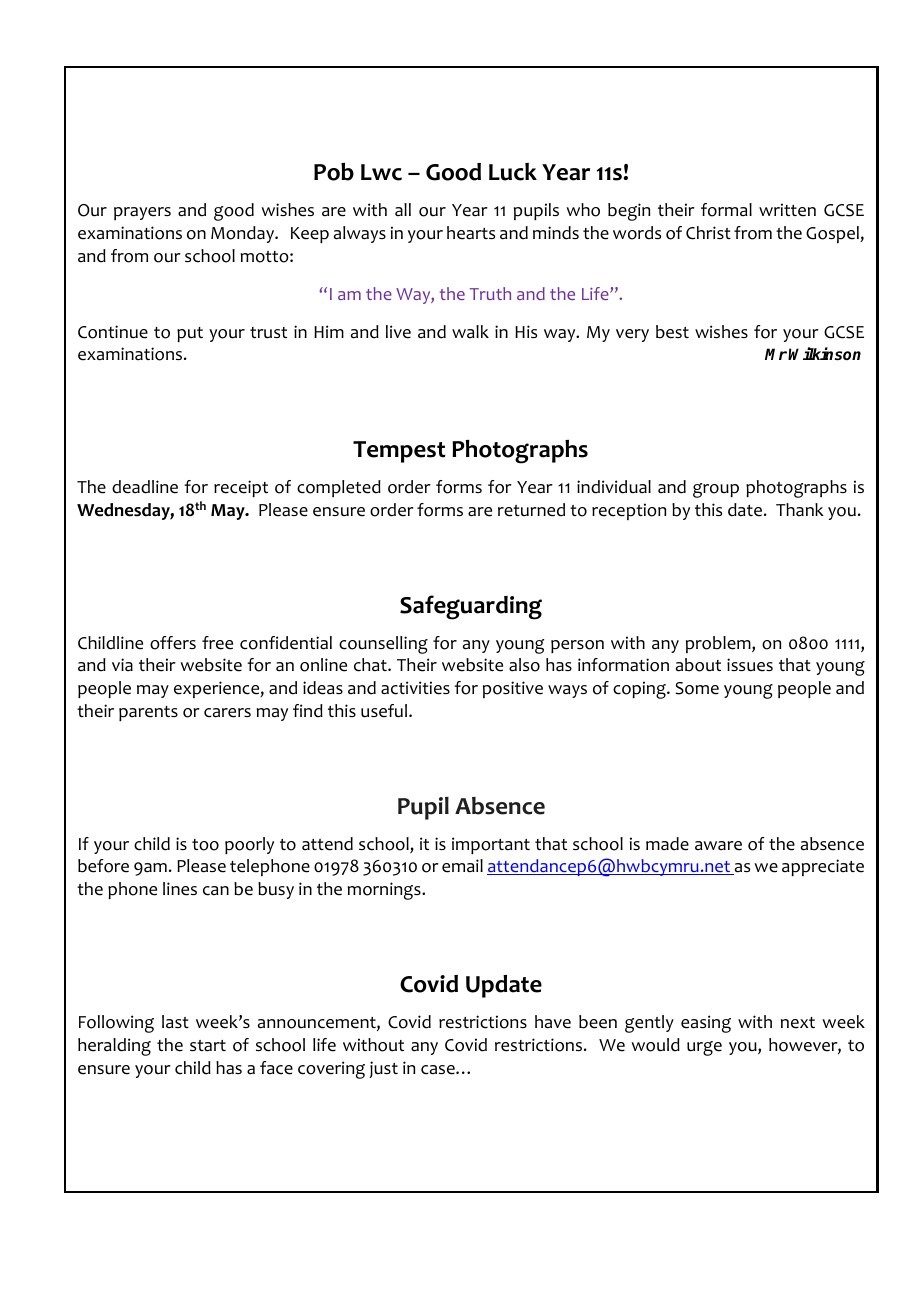 This screenshot has width=924, height=1308. I want to click on hearts, so click(471, 233).
